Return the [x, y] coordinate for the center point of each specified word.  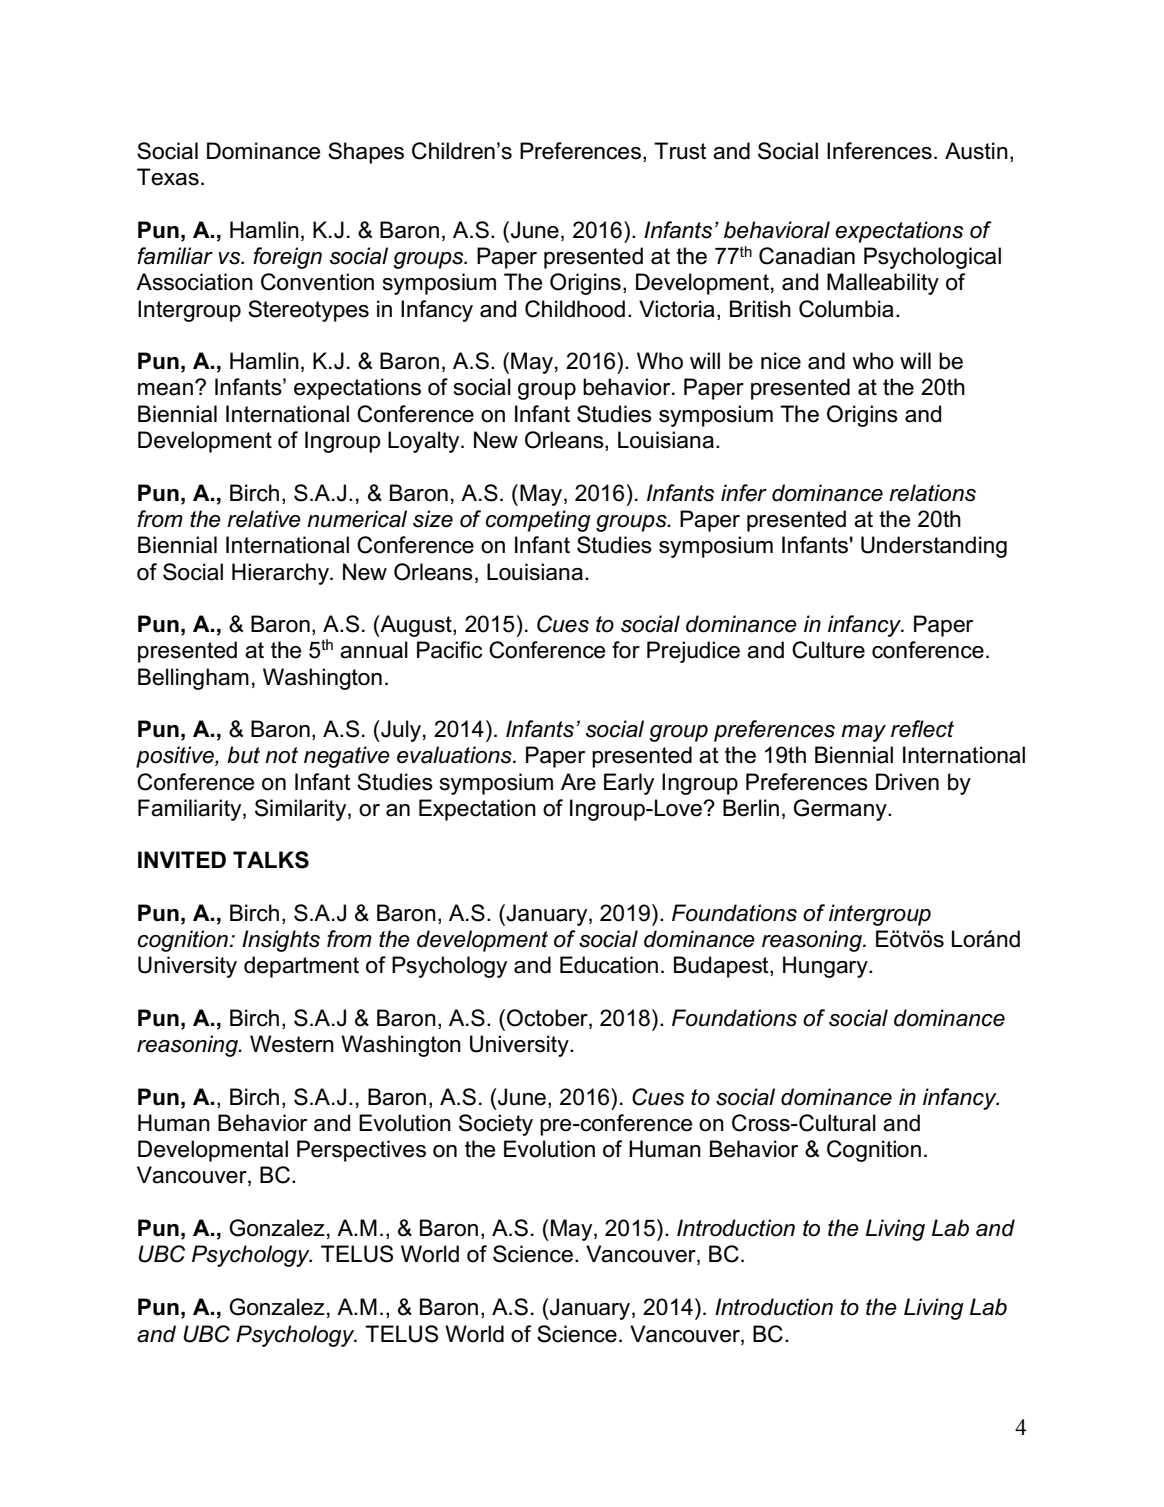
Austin [976, 151]
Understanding [934, 547]
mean [165, 389]
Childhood [575, 309]
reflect [922, 729]
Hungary [826, 967]
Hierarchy [281, 574]
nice [781, 361]
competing [538, 521]
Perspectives [361, 1151]
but [243, 755]
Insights [281, 941]
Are [578, 782]
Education [609, 965]
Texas [168, 177]
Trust [680, 151]
